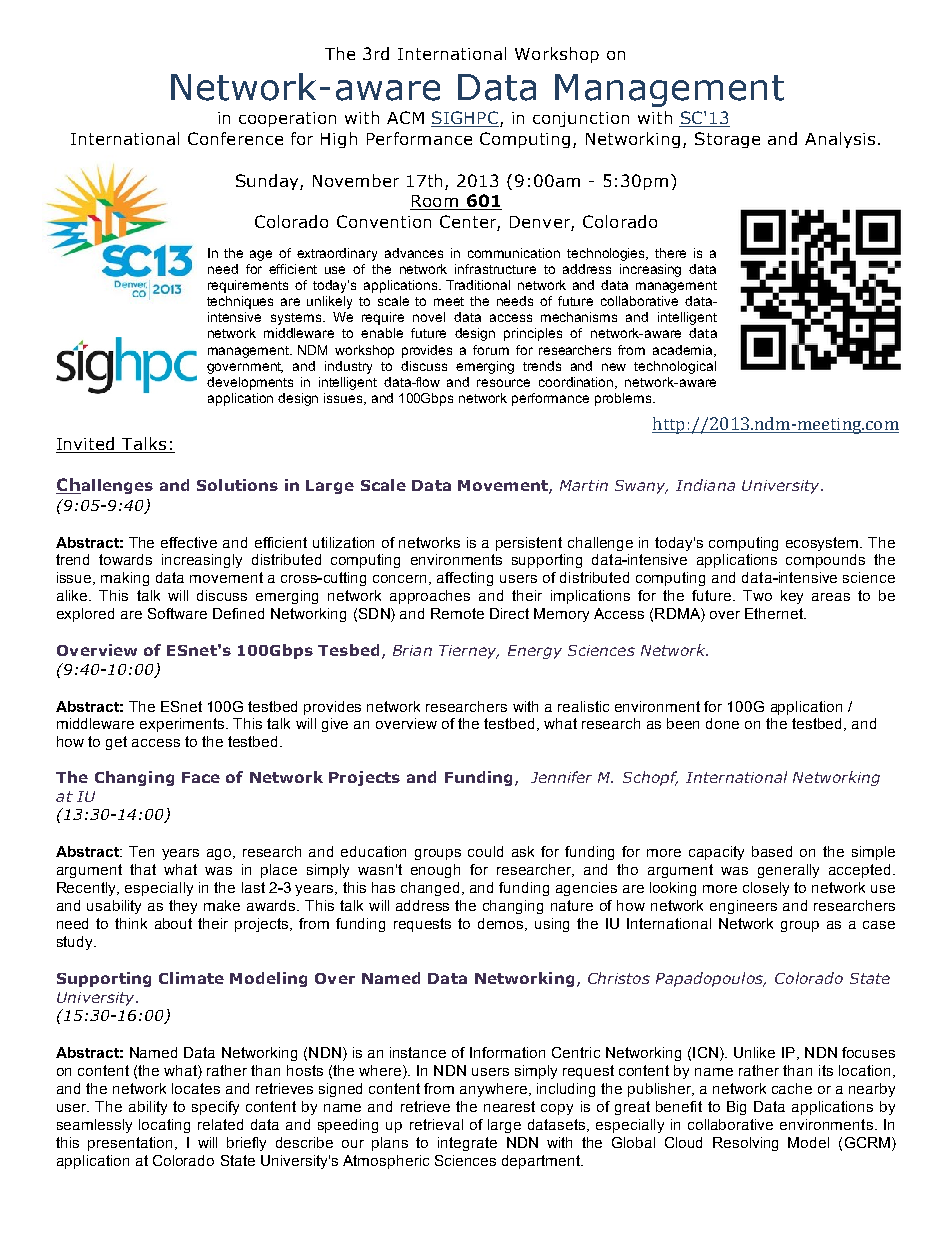  What do you see at coordinates (435, 871) in the image?
I see `enough` at bounding box center [435, 871].
